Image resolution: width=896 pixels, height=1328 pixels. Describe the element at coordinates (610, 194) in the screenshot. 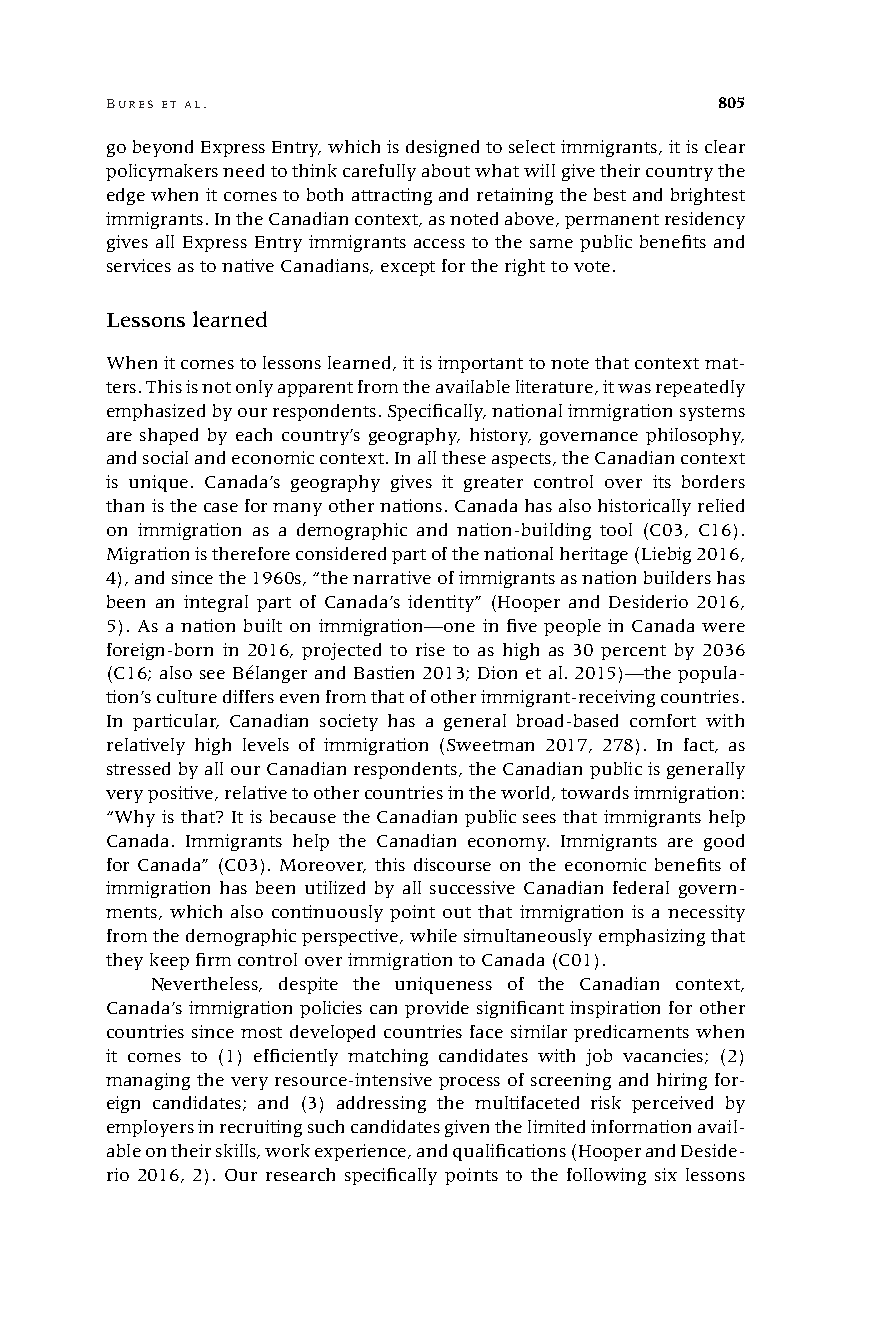

I see `best` at that location.
